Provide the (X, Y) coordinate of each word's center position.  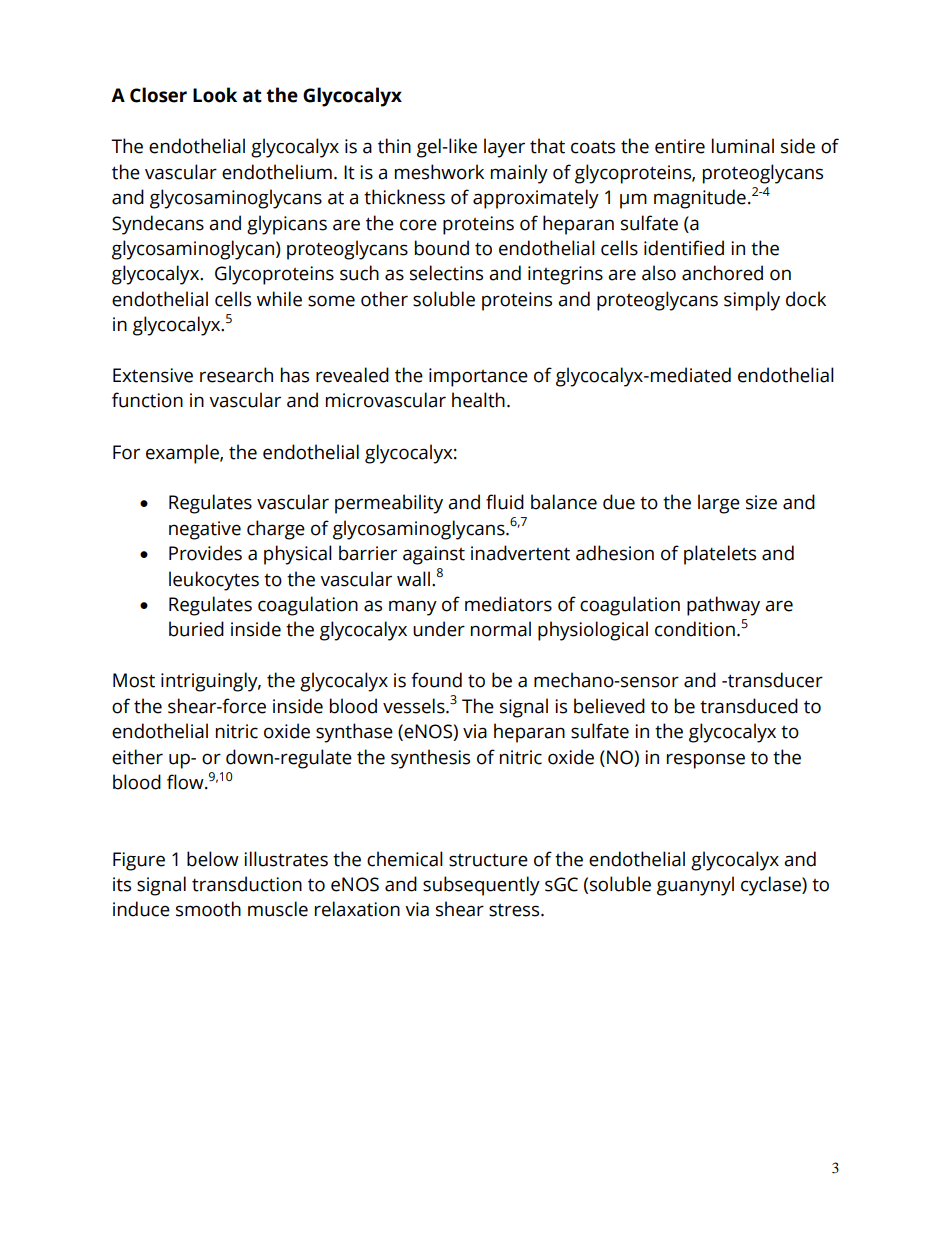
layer (504, 148)
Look (215, 95)
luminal (743, 146)
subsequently (481, 886)
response (706, 761)
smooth (208, 909)
